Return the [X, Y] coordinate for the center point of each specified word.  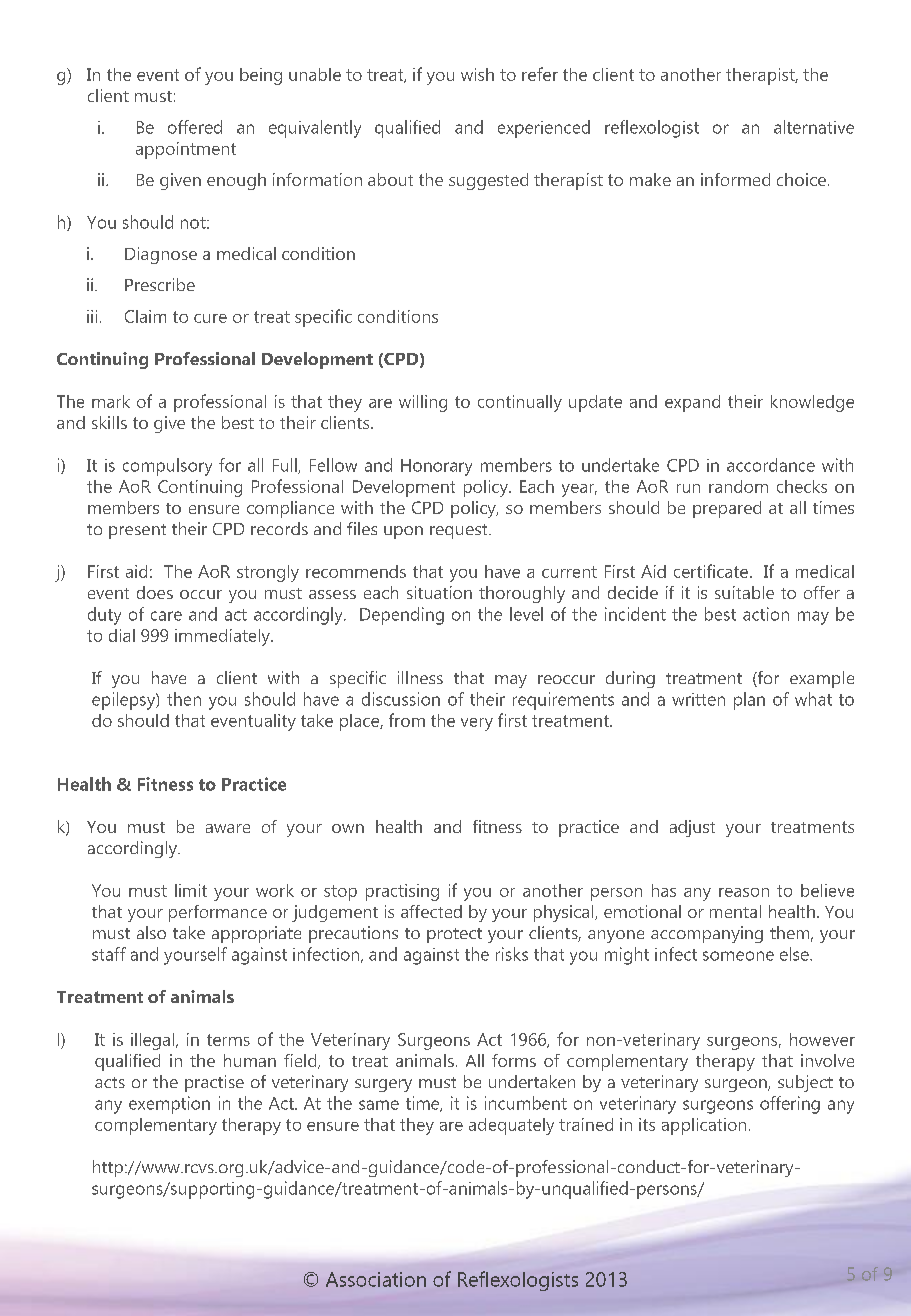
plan [749, 701]
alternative [814, 127]
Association [376, 1279]
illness [420, 677]
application [704, 1126]
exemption [169, 1105]
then [184, 699]
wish [477, 74]
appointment [186, 150]
